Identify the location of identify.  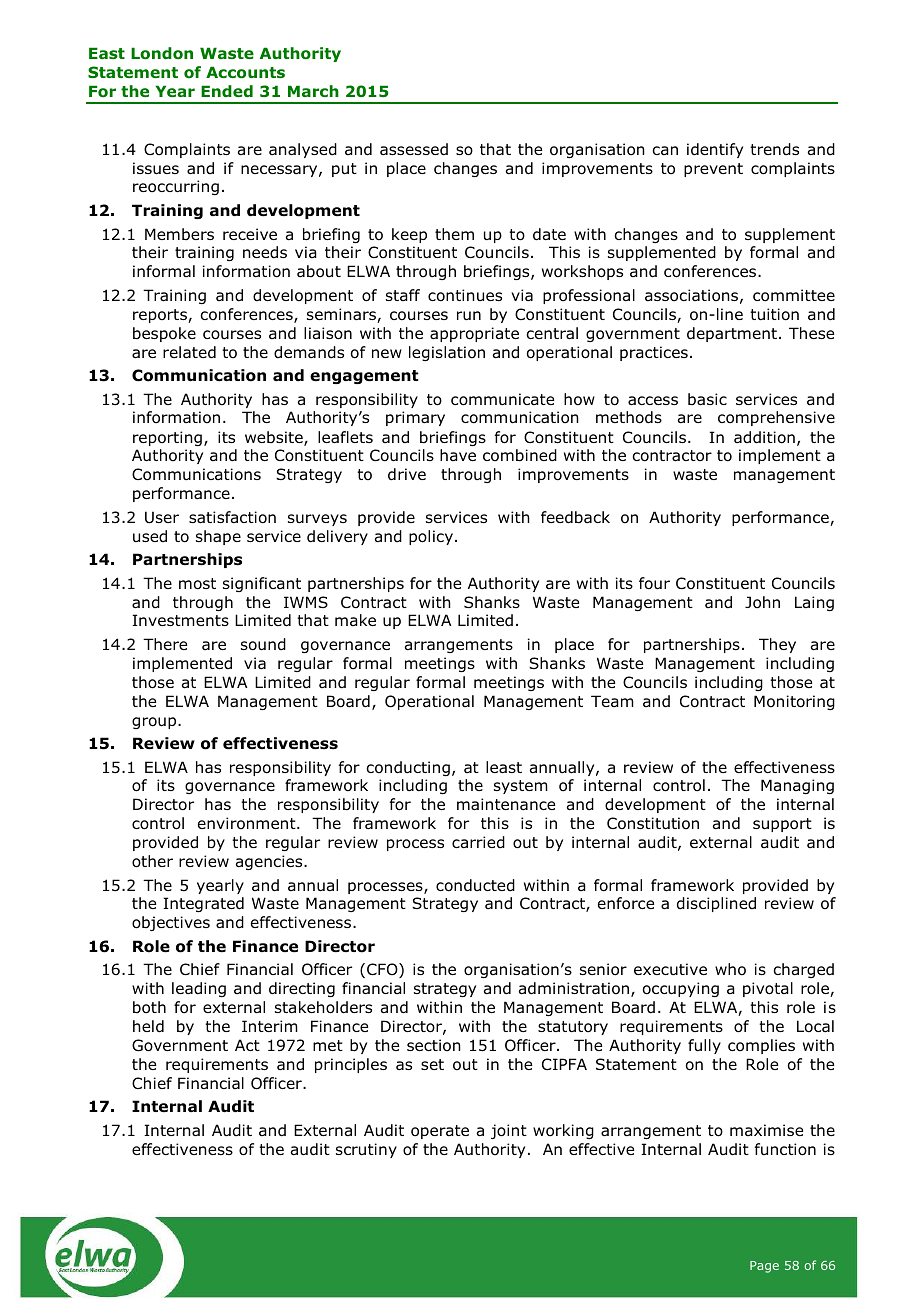
(715, 150).
